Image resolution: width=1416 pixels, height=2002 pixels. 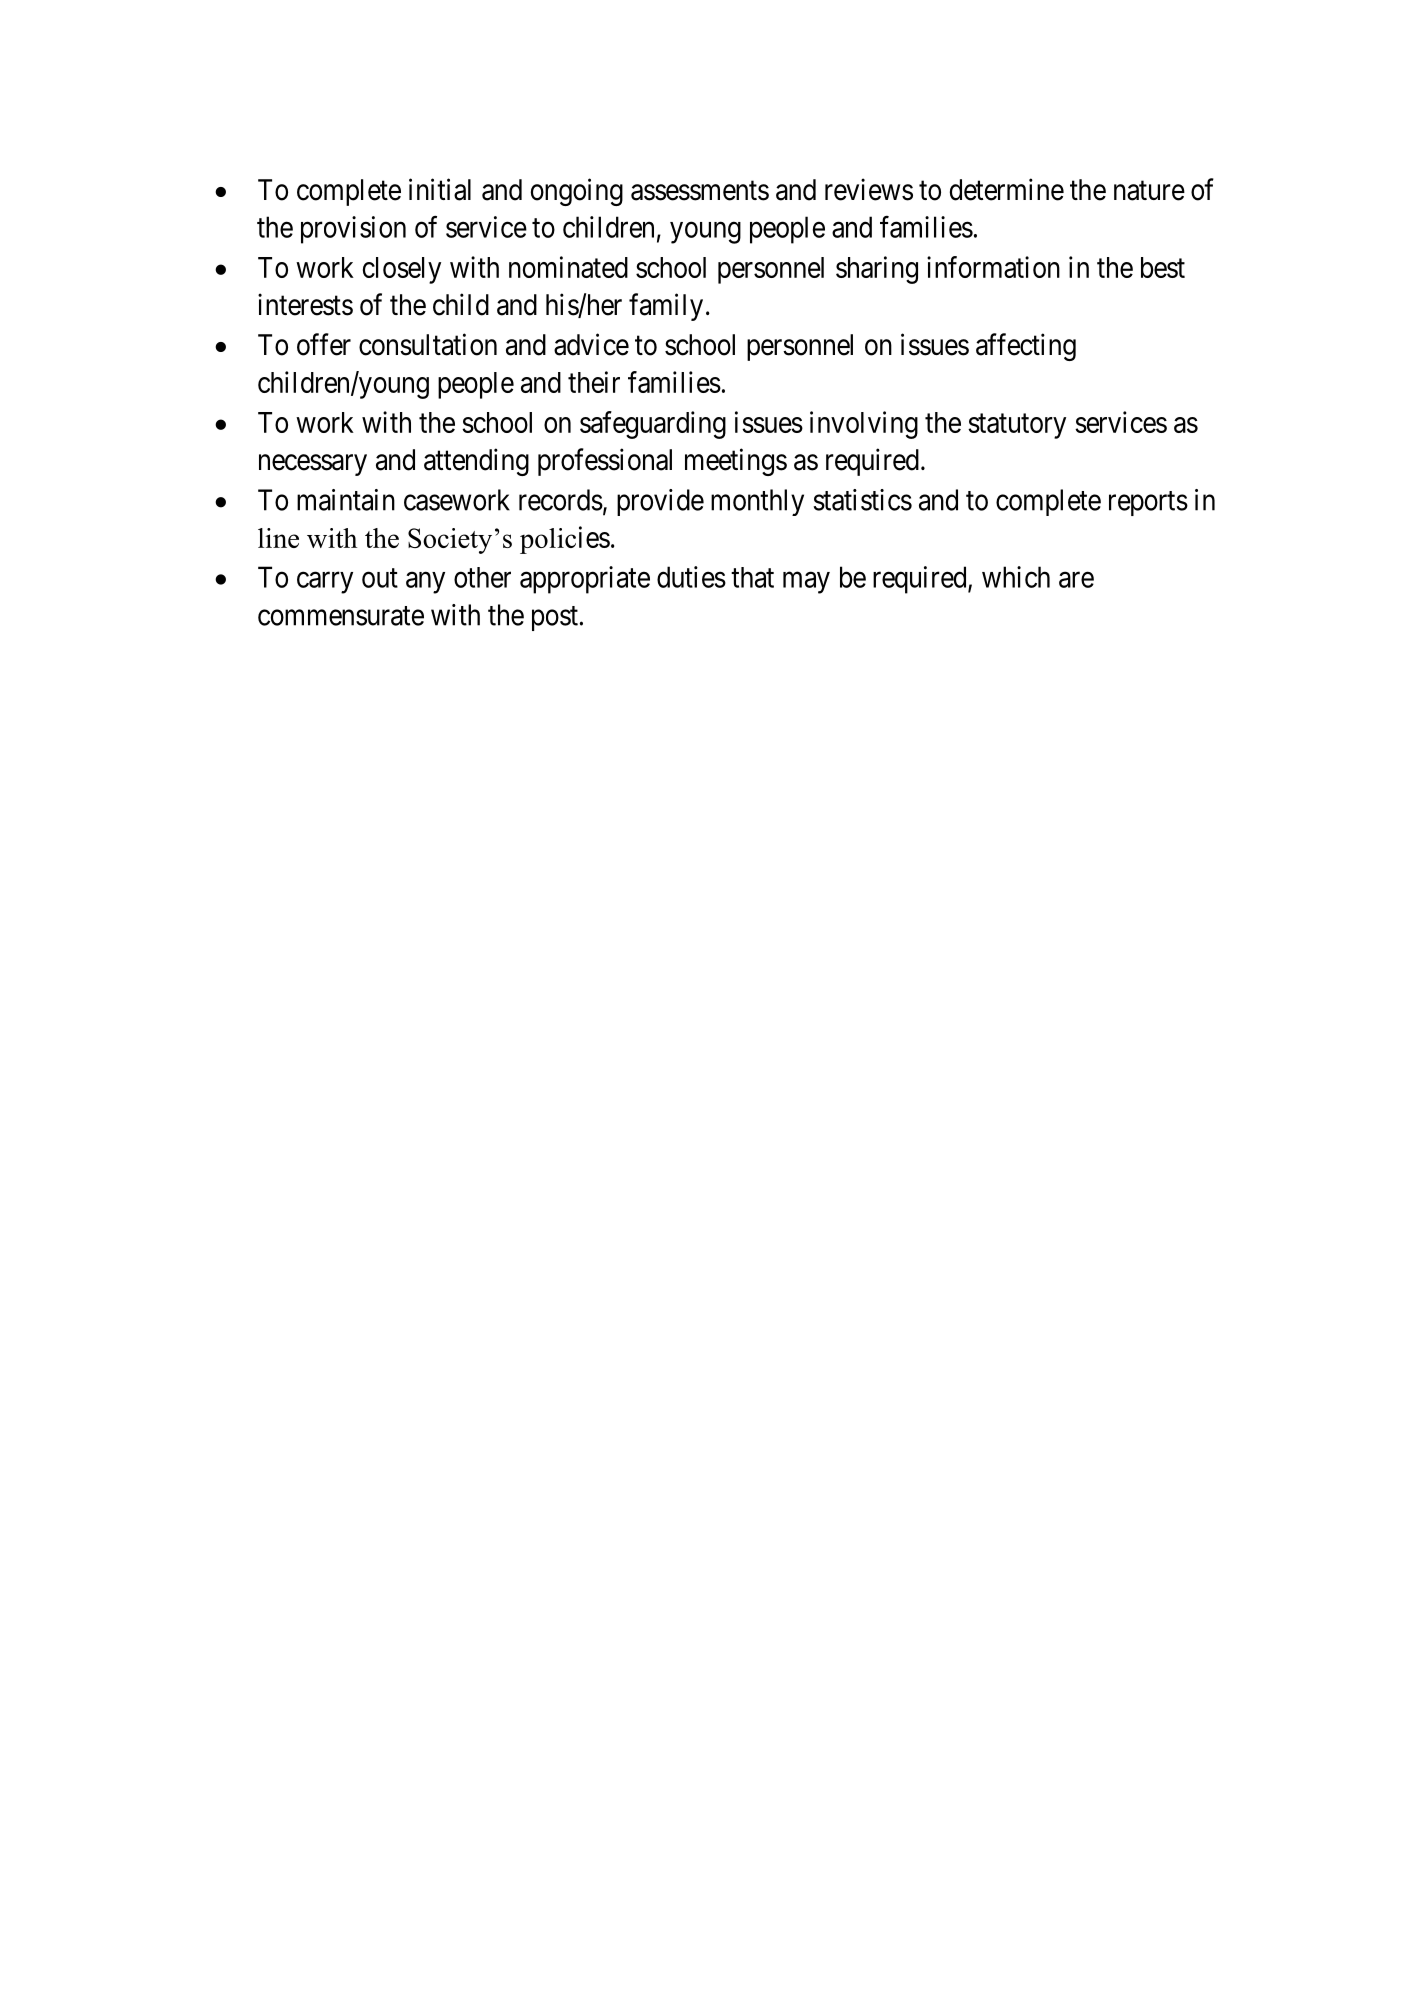 I want to click on their, so click(x=594, y=382).
